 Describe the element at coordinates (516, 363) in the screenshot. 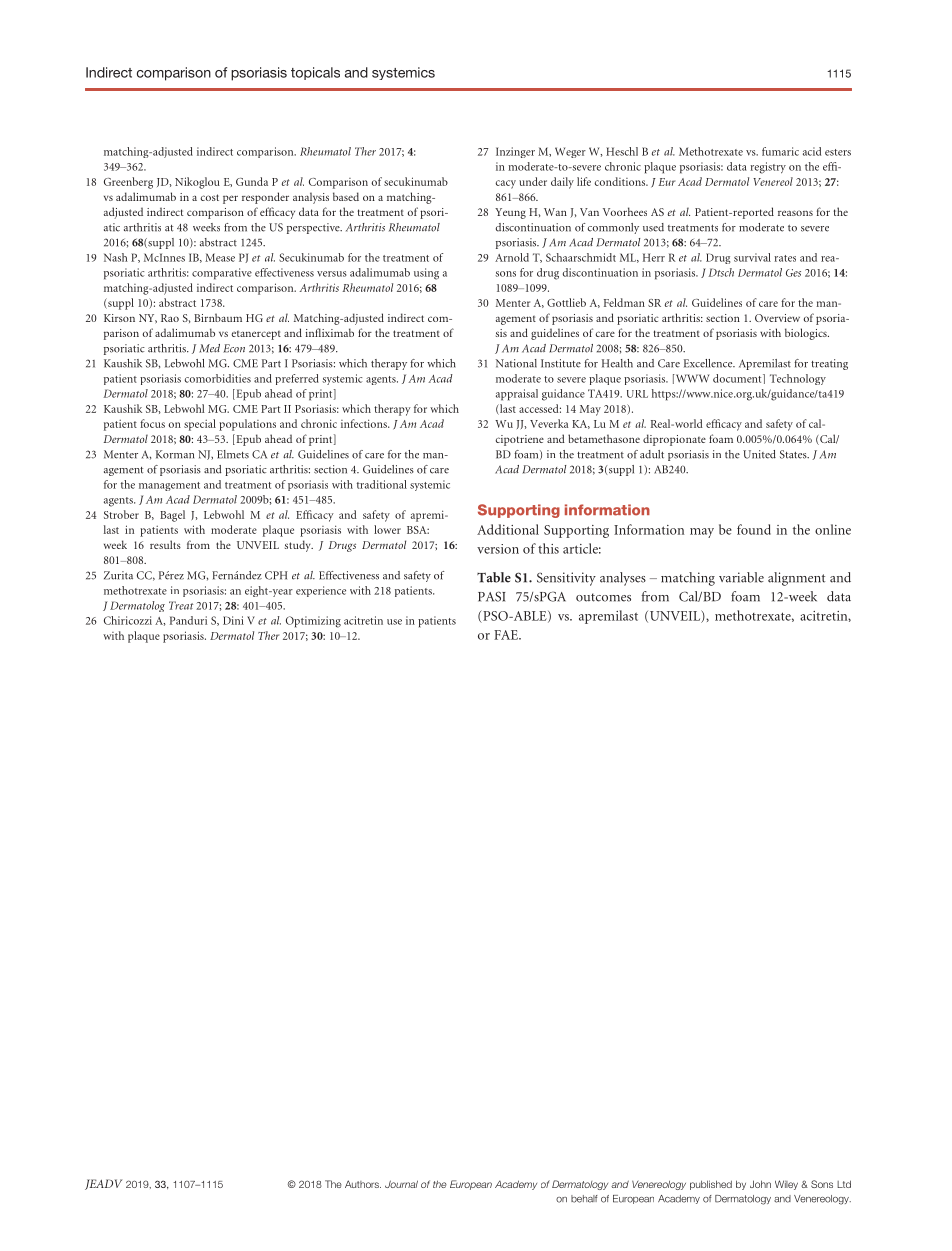

I see `National` at that location.
